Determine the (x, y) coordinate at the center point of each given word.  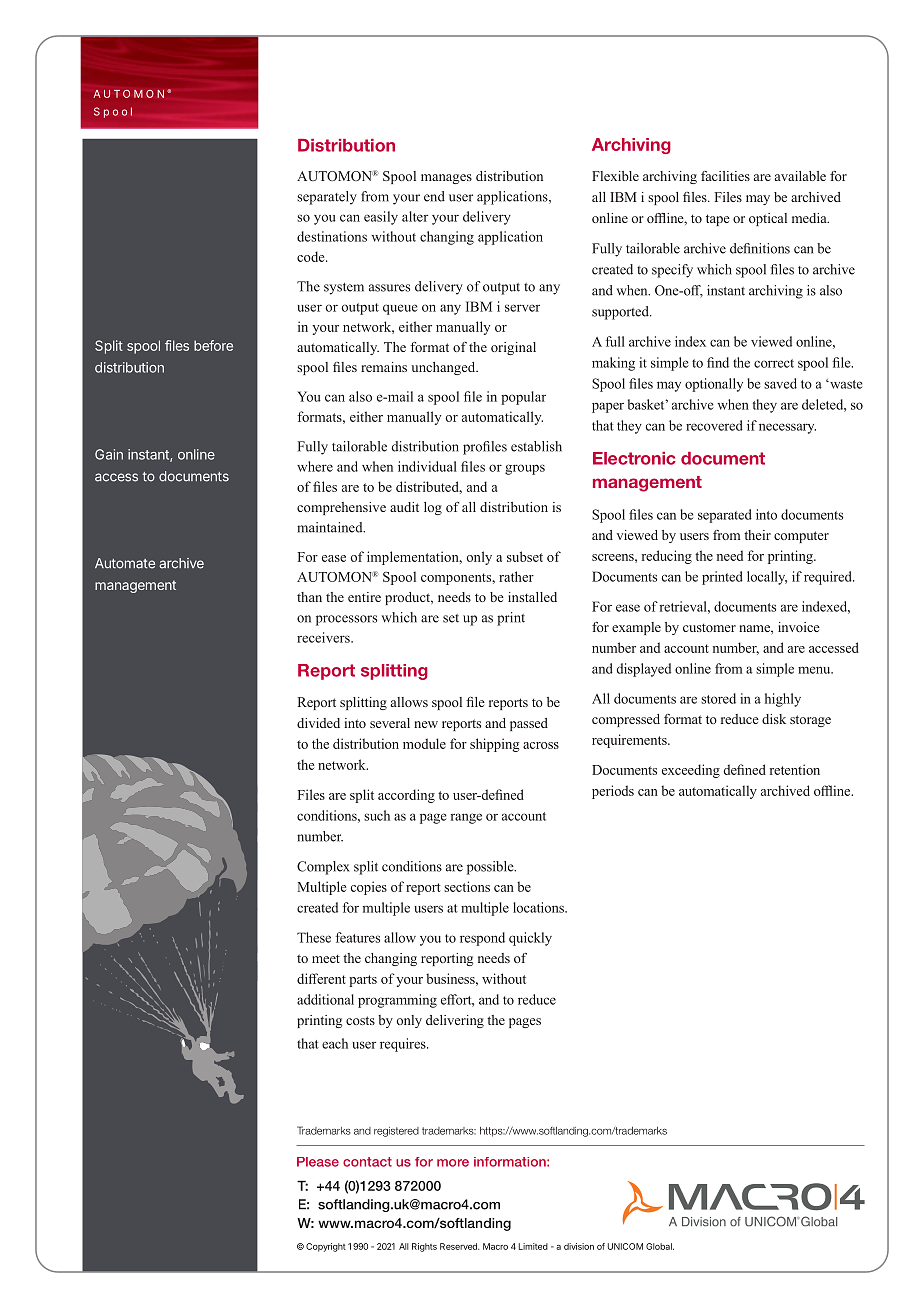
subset (525, 556)
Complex (323, 868)
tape (718, 220)
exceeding (691, 771)
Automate (125, 563)
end (434, 196)
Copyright (326, 1247)
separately (327, 198)
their (757, 535)
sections (467, 886)
